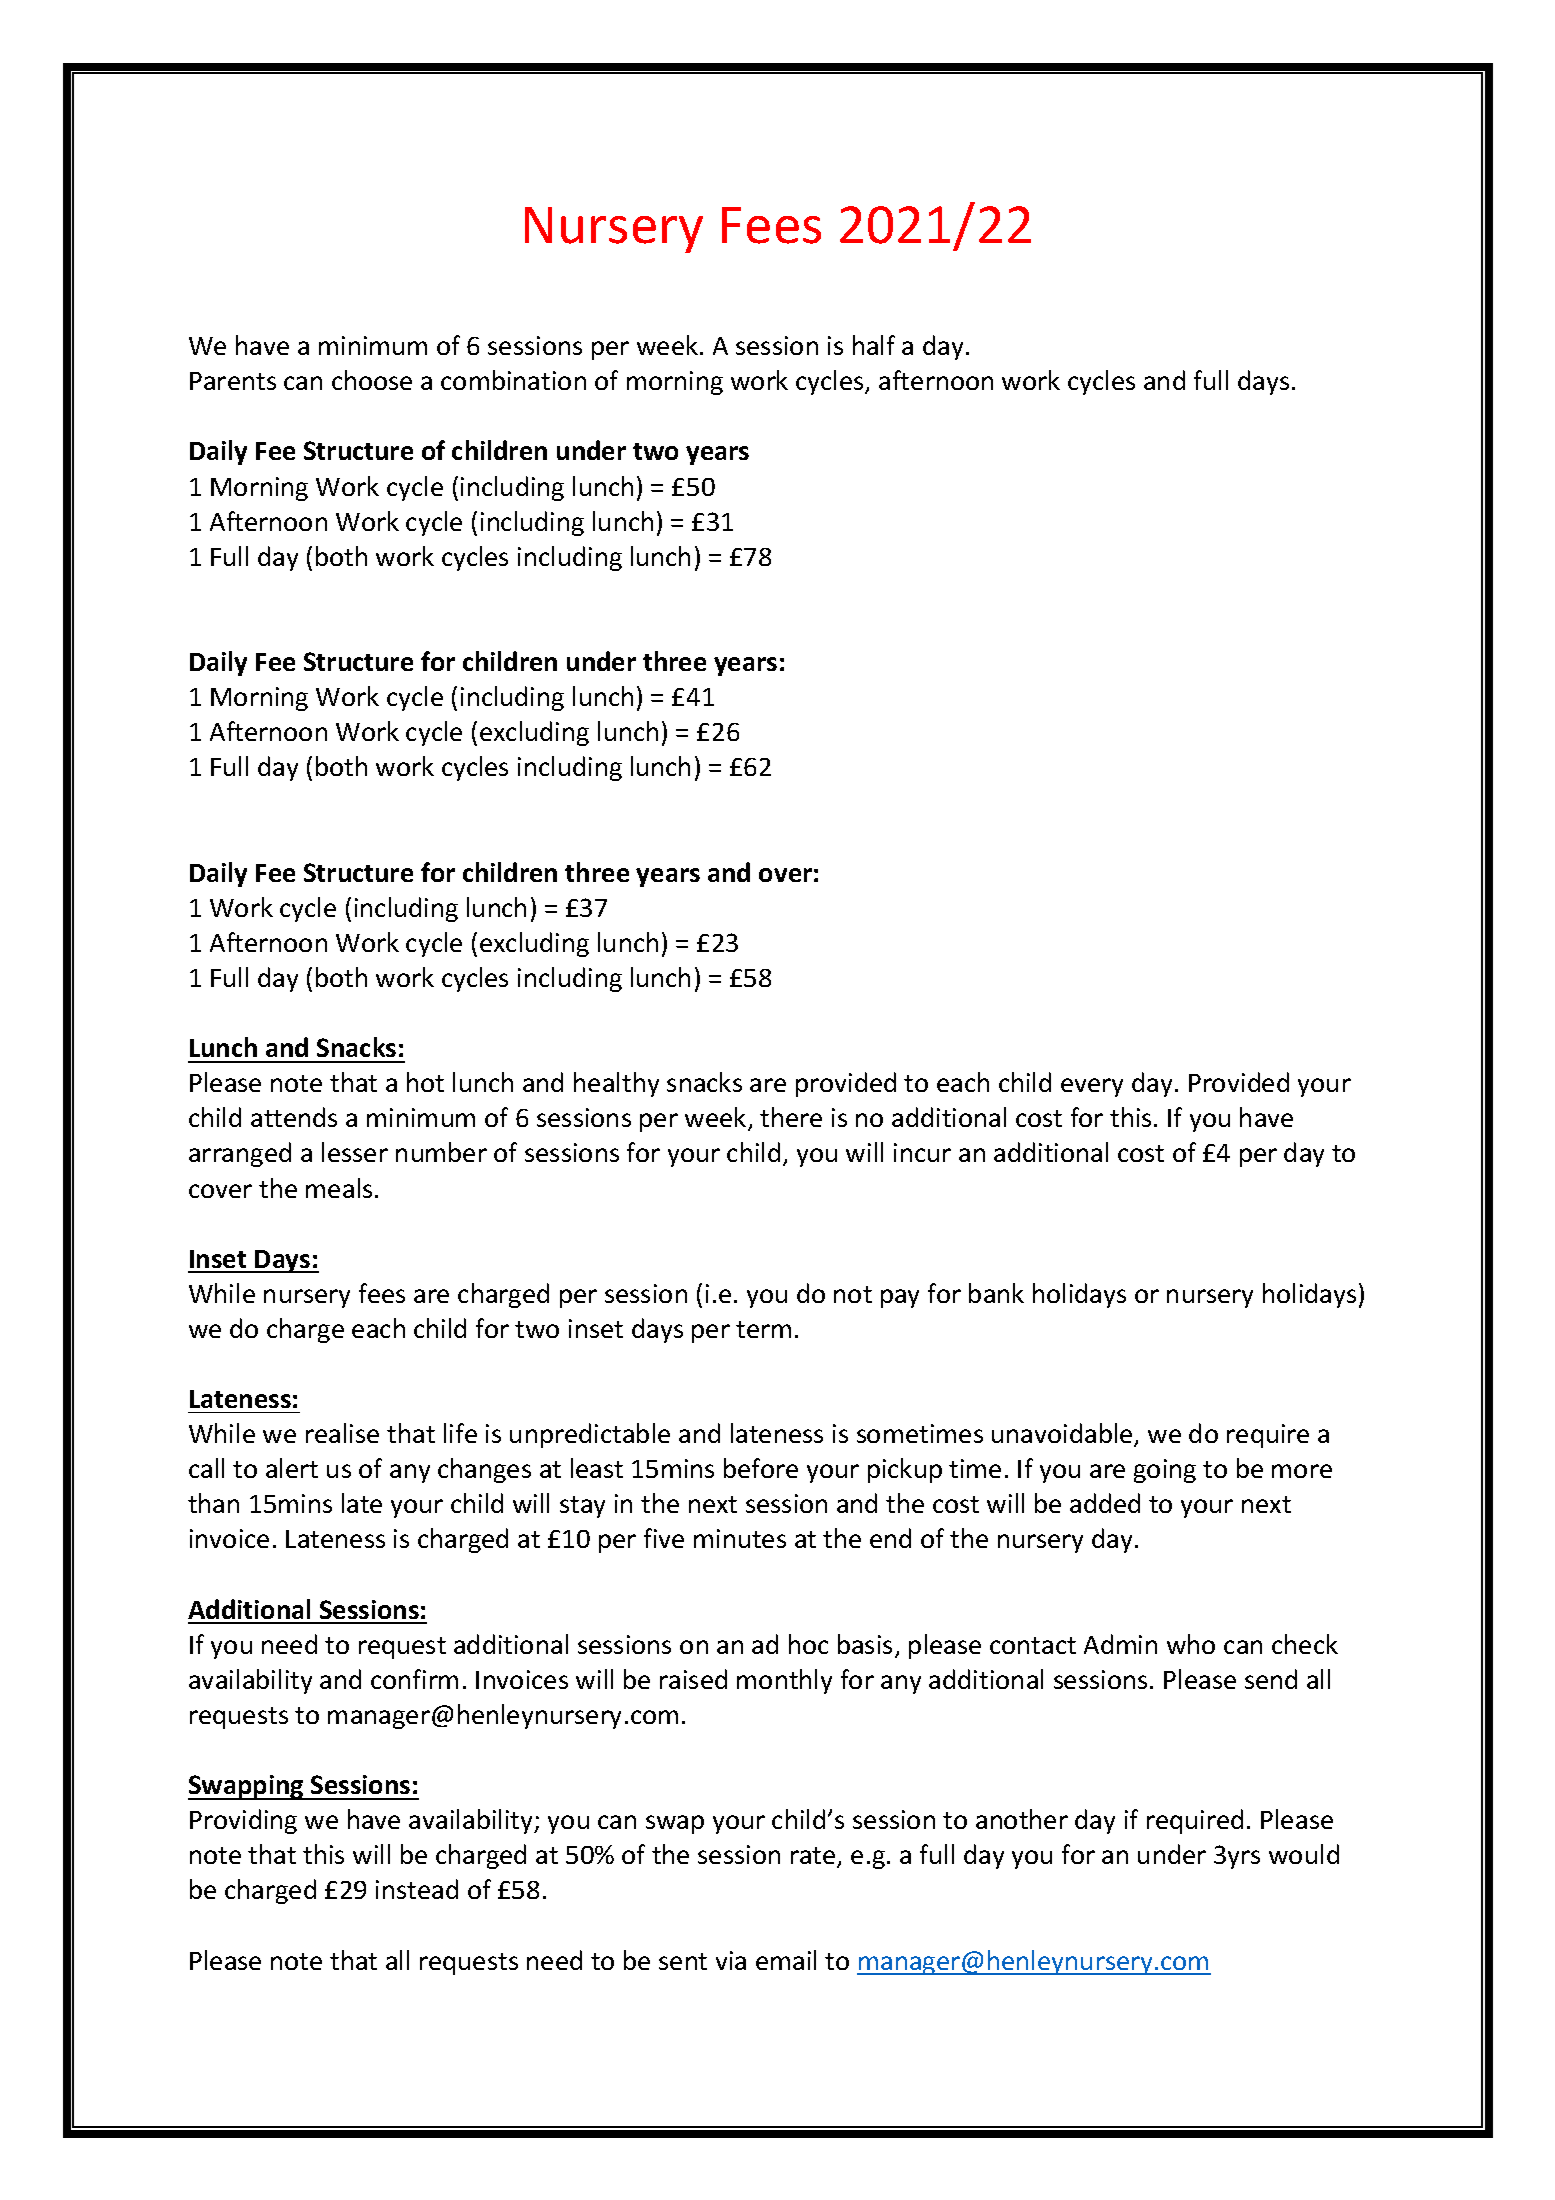 The width and height of the screenshot is (1555, 2200). I want to click on there, so click(791, 1117).
